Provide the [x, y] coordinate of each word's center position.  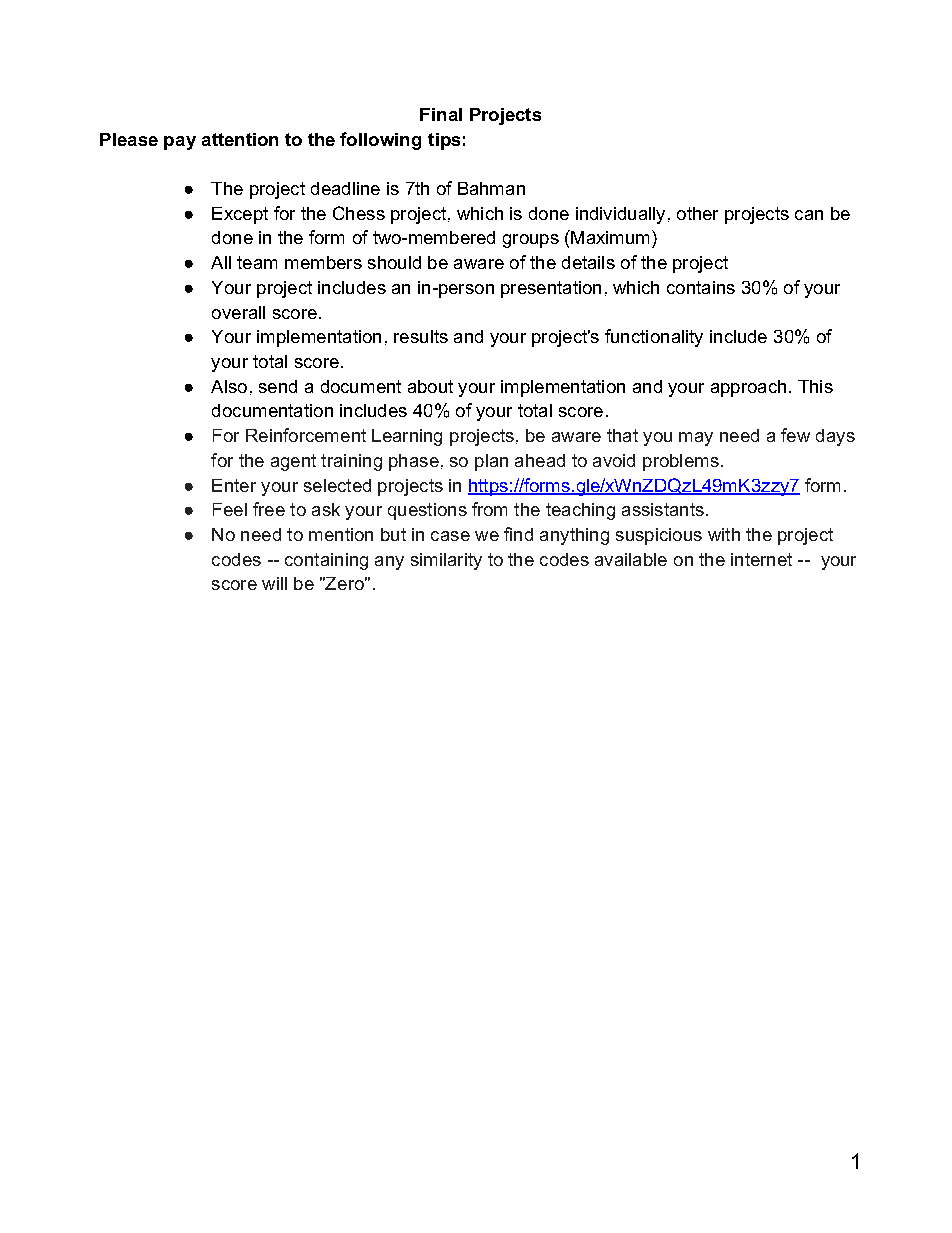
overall [238, 312]
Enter [234, 485]
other [697, 213]
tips [444, 141]
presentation [551, 289]
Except [240, 215]
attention [240, 139]
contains [701, 287]
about [430, 386]
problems [681, 462]
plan [491, 462]
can [809, 215]
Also [229, 386]
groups [531, 241]
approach [748, 388]
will [274, 583]
